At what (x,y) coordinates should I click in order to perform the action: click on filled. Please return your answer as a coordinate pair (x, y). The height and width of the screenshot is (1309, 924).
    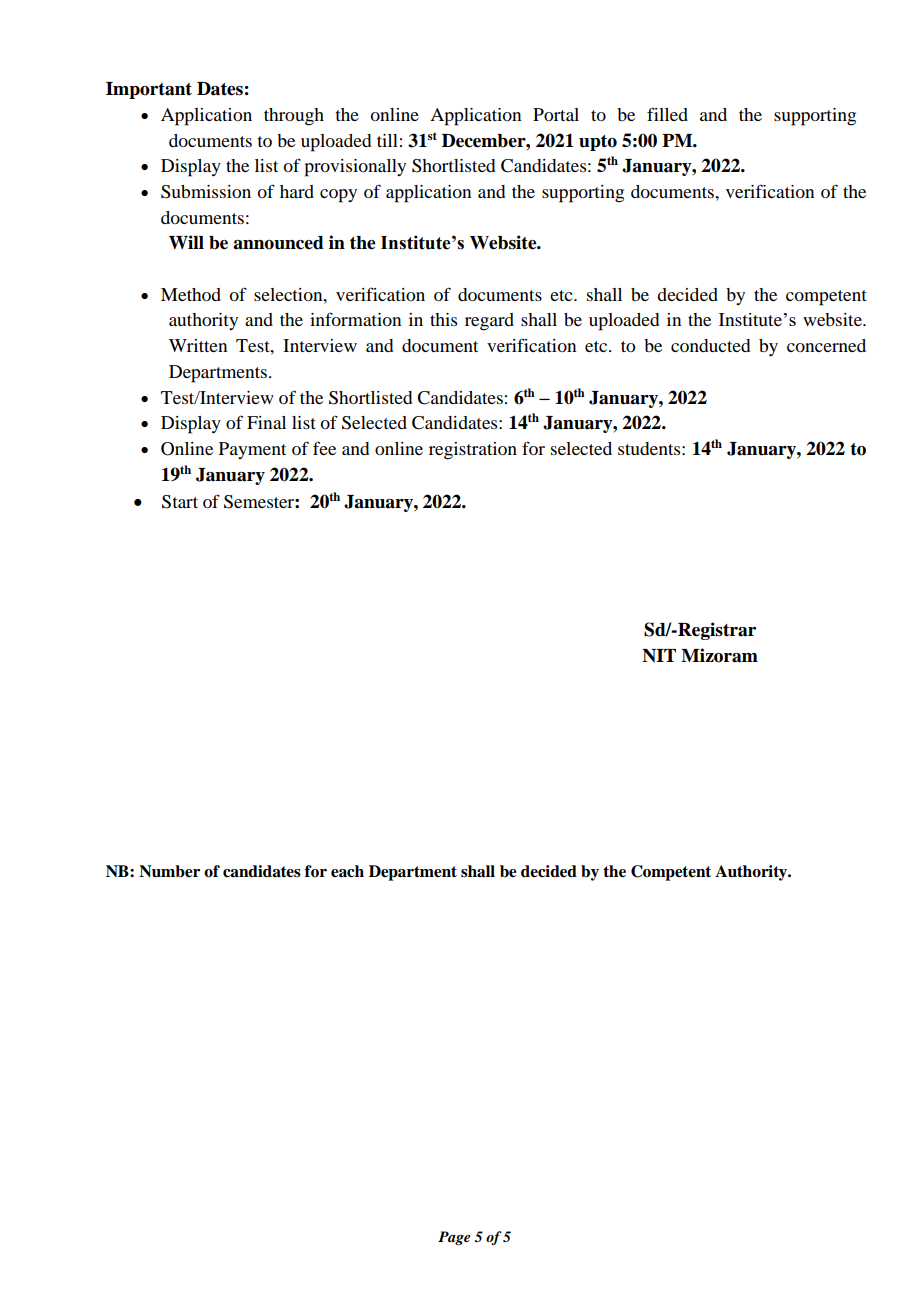
    Looking at the image, I should click on (667, 114).
